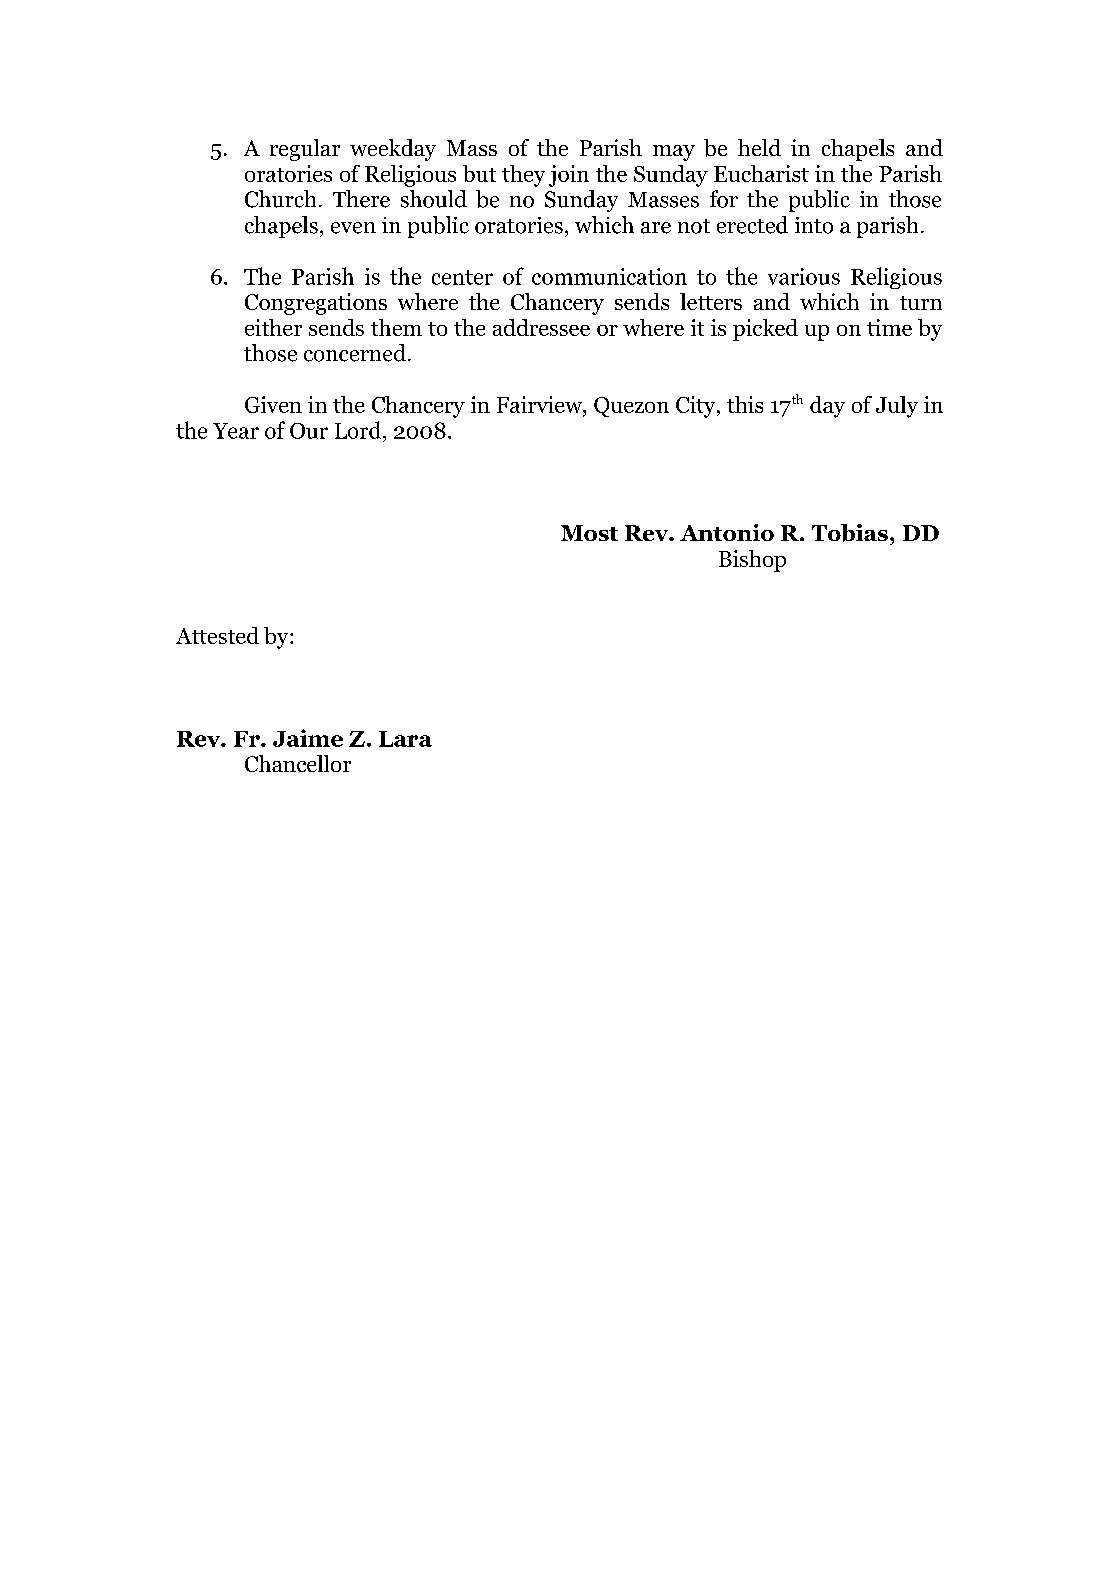  I want to click on Most, so click(589, 533).
